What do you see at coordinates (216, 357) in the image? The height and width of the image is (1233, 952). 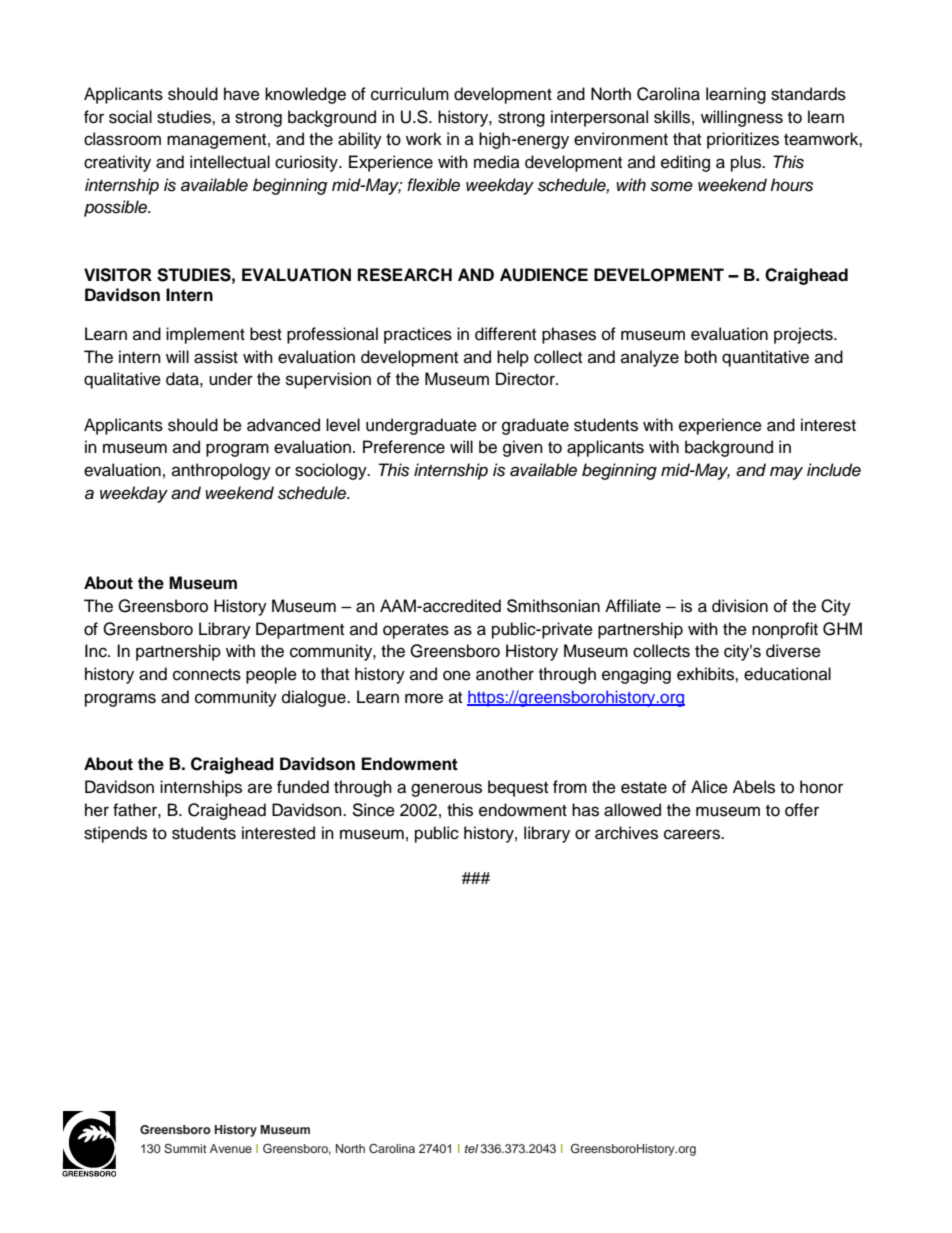 I see `assist` at bounding box center [216, 357].
